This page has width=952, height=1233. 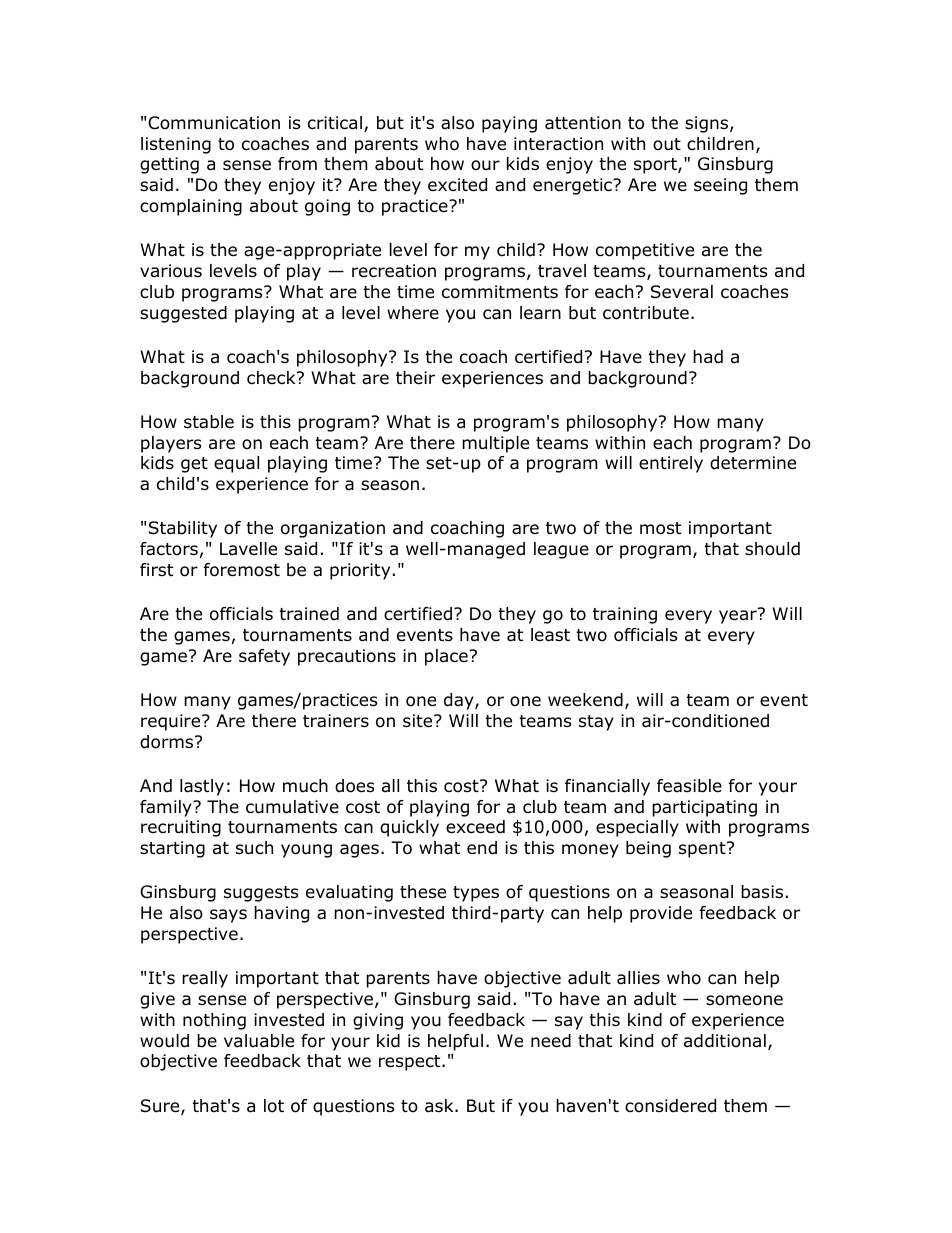 I want to click on considered, so click(x=670, y=1106).
